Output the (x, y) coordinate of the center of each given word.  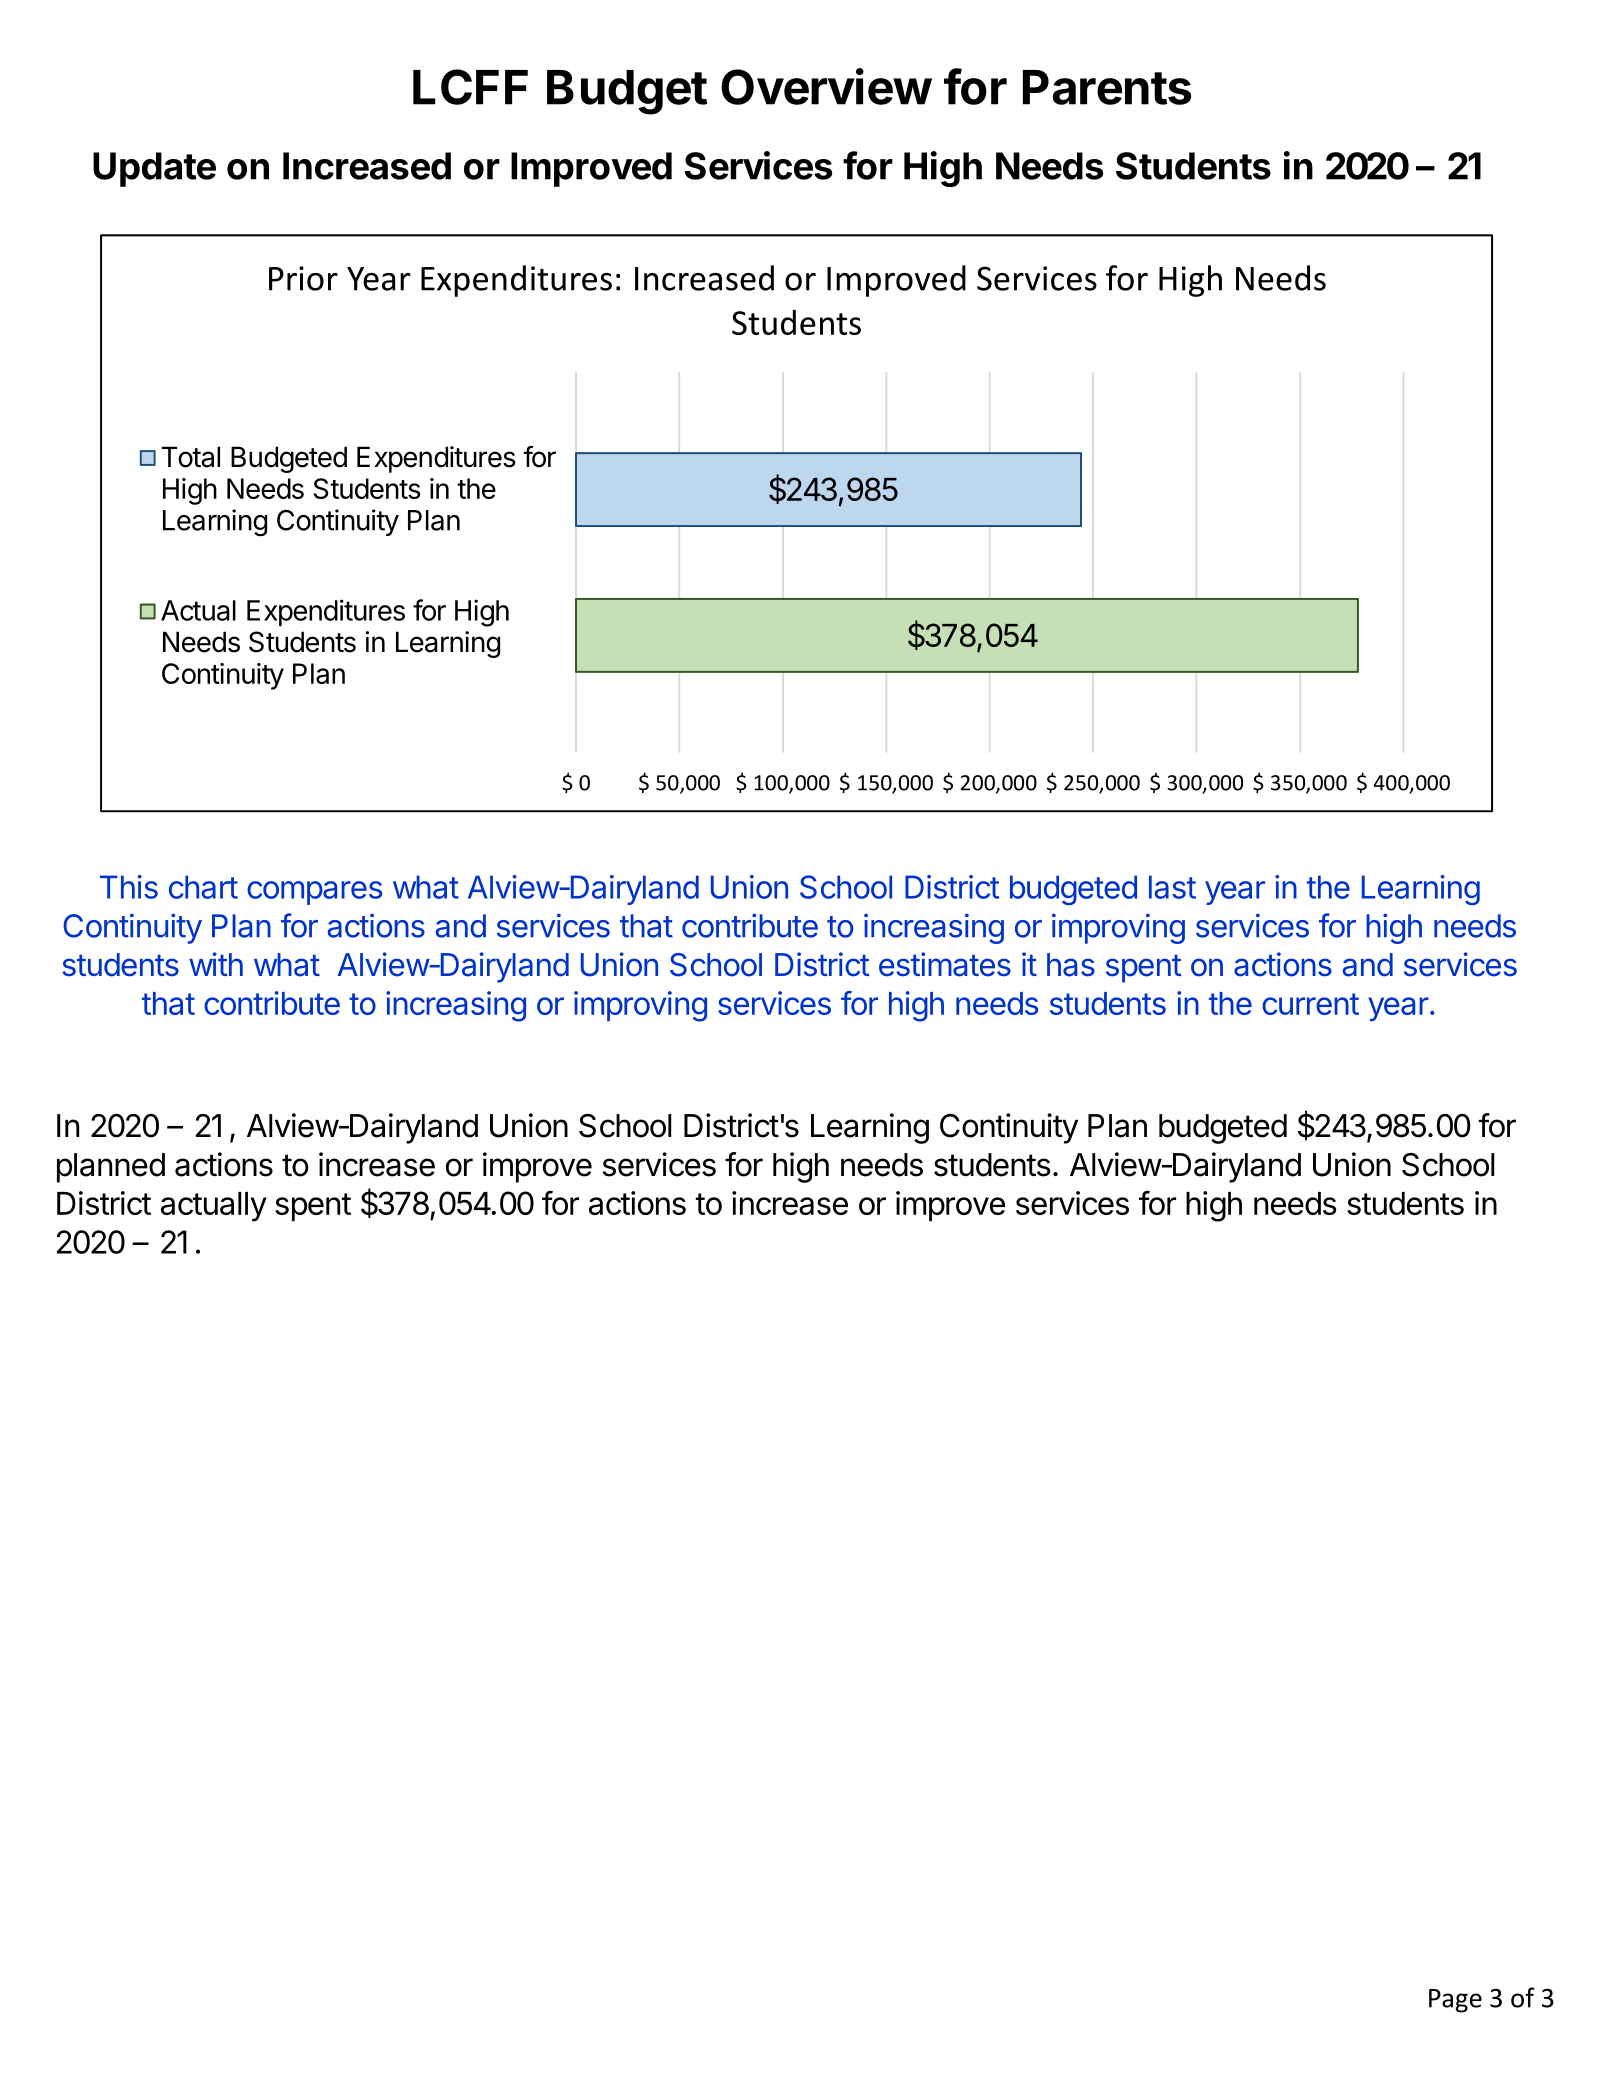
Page (1455, 2001)
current (1310, 1004)
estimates (945, 964)
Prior (303, 278)
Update (154, 169)
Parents (1107, 87)
